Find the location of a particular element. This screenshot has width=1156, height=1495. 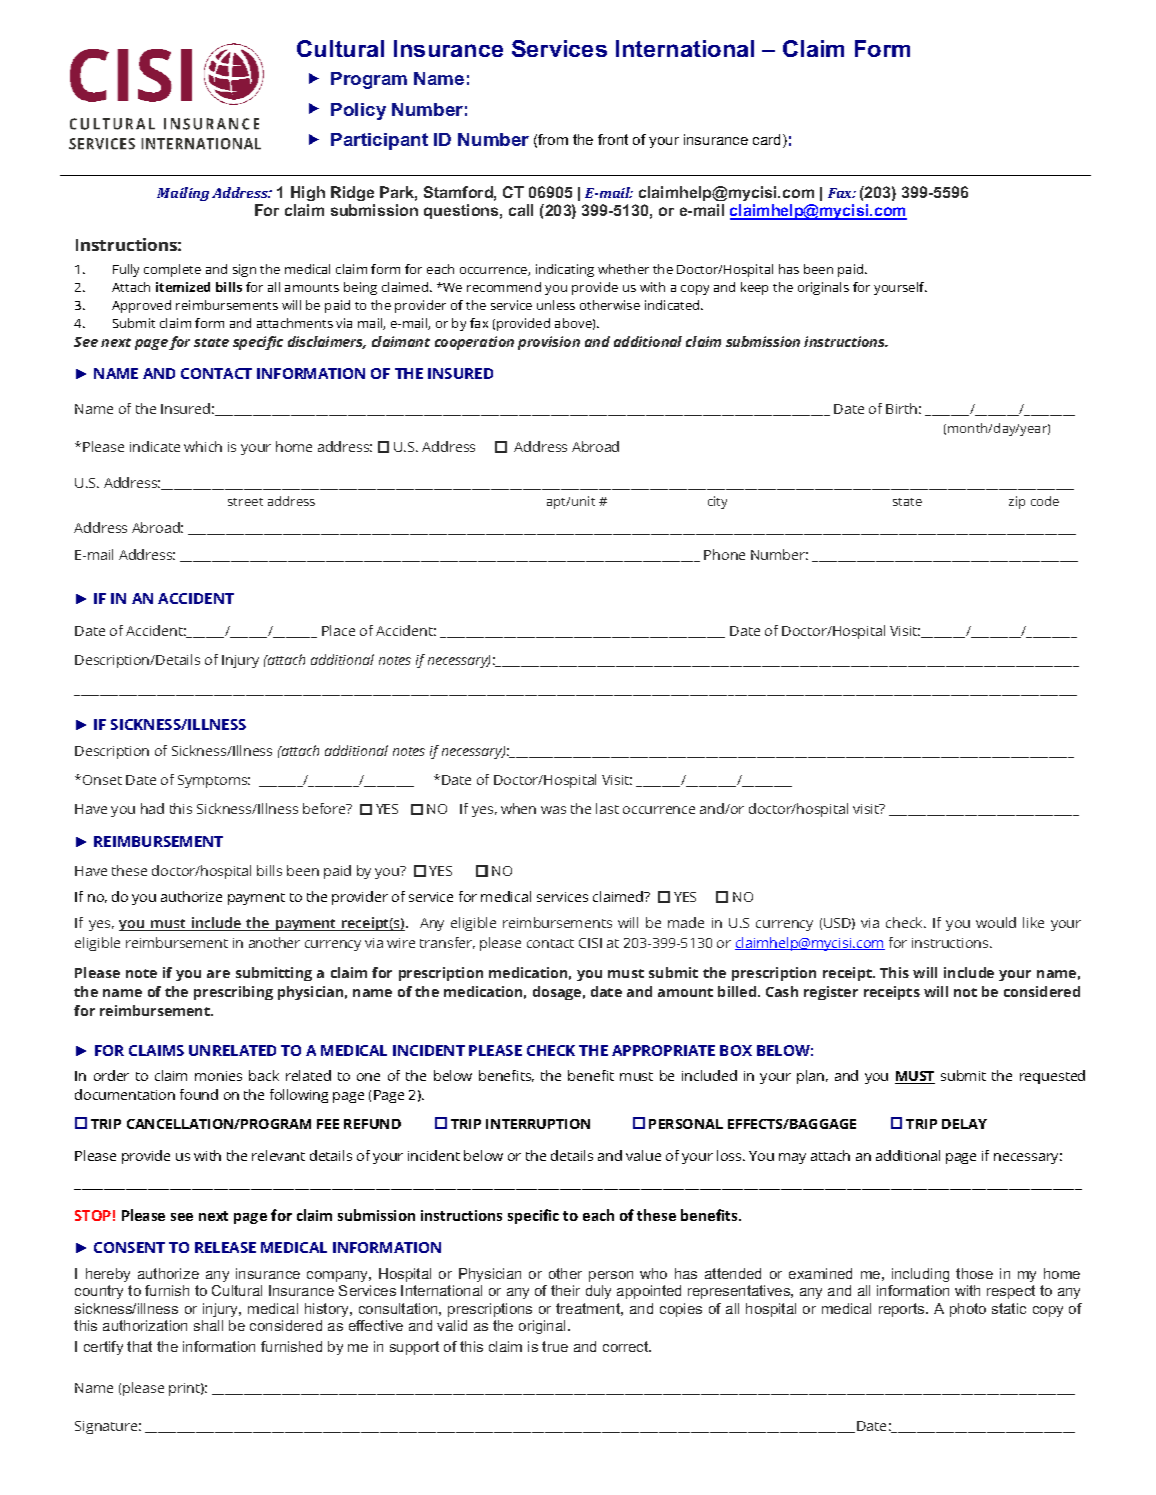

Onset is located at coordinates (102, 780).
